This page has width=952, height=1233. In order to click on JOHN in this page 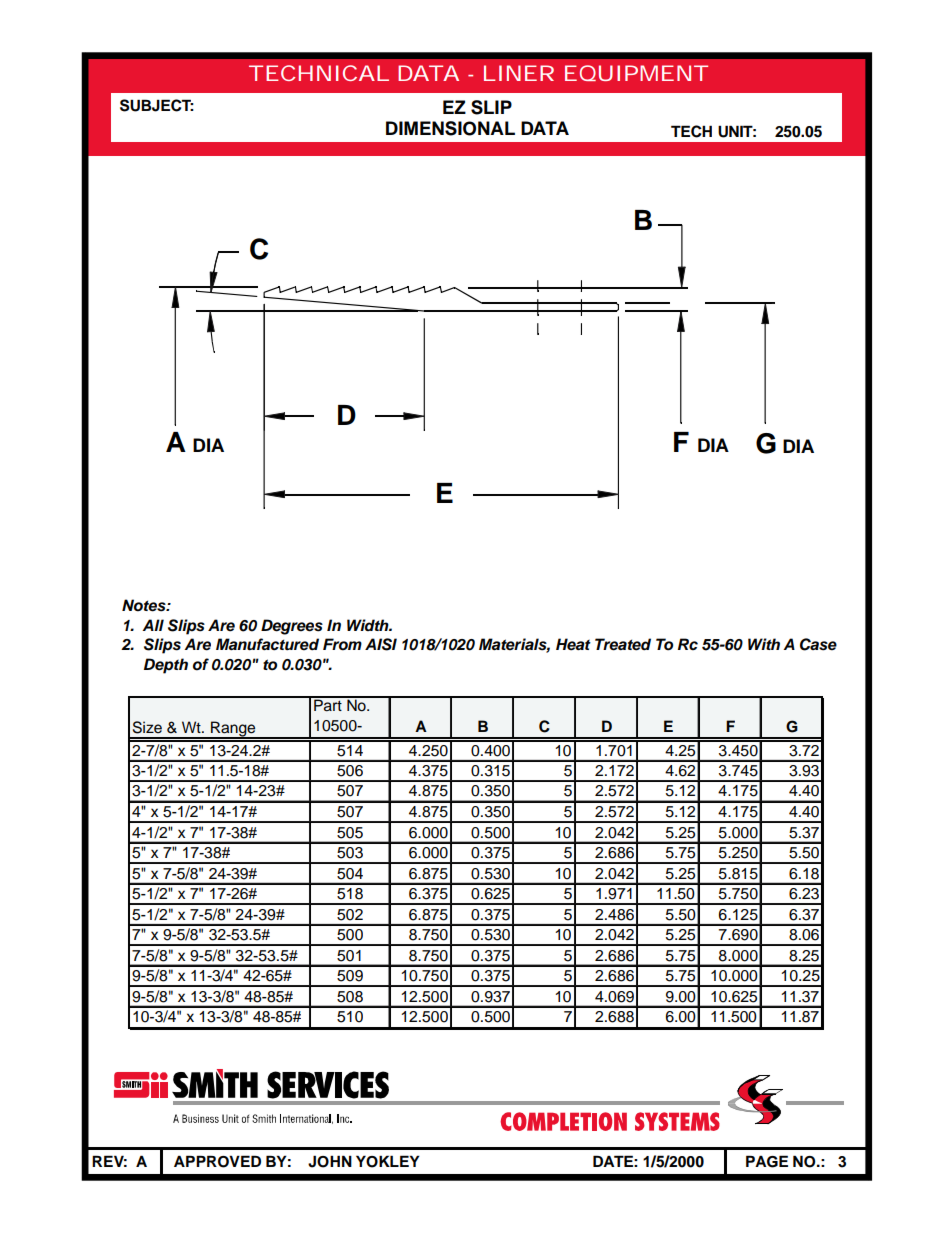, I will do `click(330, 1161)`.
